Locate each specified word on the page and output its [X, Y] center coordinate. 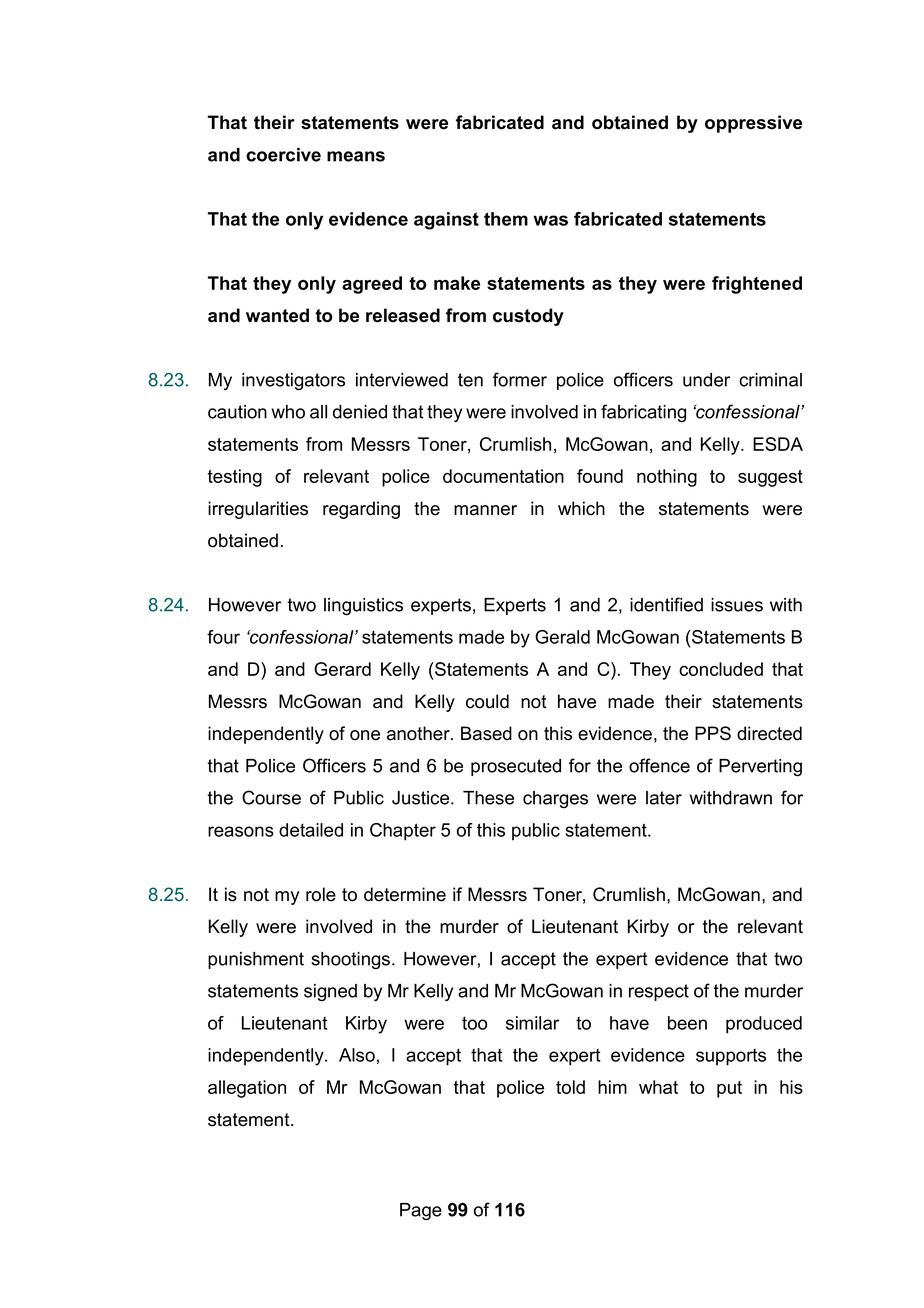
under [706, 380]
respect [659, 992]
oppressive [753, 124]
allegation [247, 1089]
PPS [713, 733]
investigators [293, 381]
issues [737, 605]
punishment [256, 960]
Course [271, 797]
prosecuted [516, 767]
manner [485, 510]
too [474, 1023]
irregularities [258, 510]
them [506, 219]
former [520, 379]
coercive [283, 155]
